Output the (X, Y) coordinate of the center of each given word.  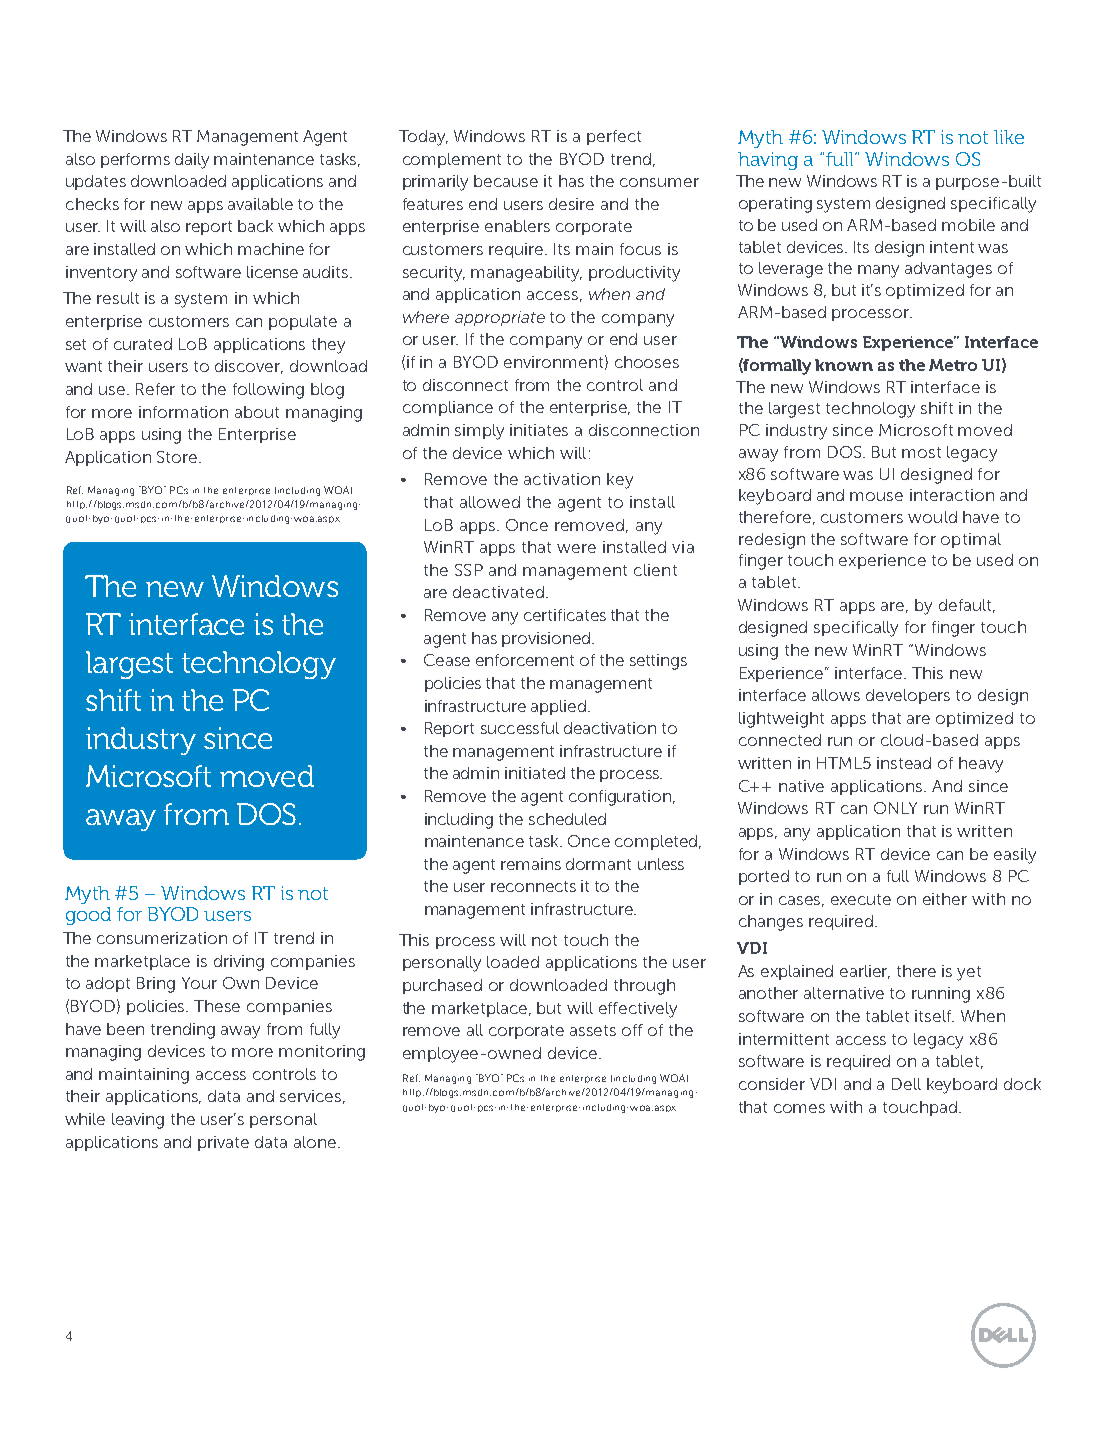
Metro (953, 365)
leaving (138, 1121)
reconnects (533, 886)
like (1009, 137)
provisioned (547, 639)
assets (593, 1030)
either (945, 899)
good (88, 916)
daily (192, 161)
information (183, 412)
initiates (539, 430)
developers (908, 696)
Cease (447, 660)
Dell (906, 1084)
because (506, 181)
